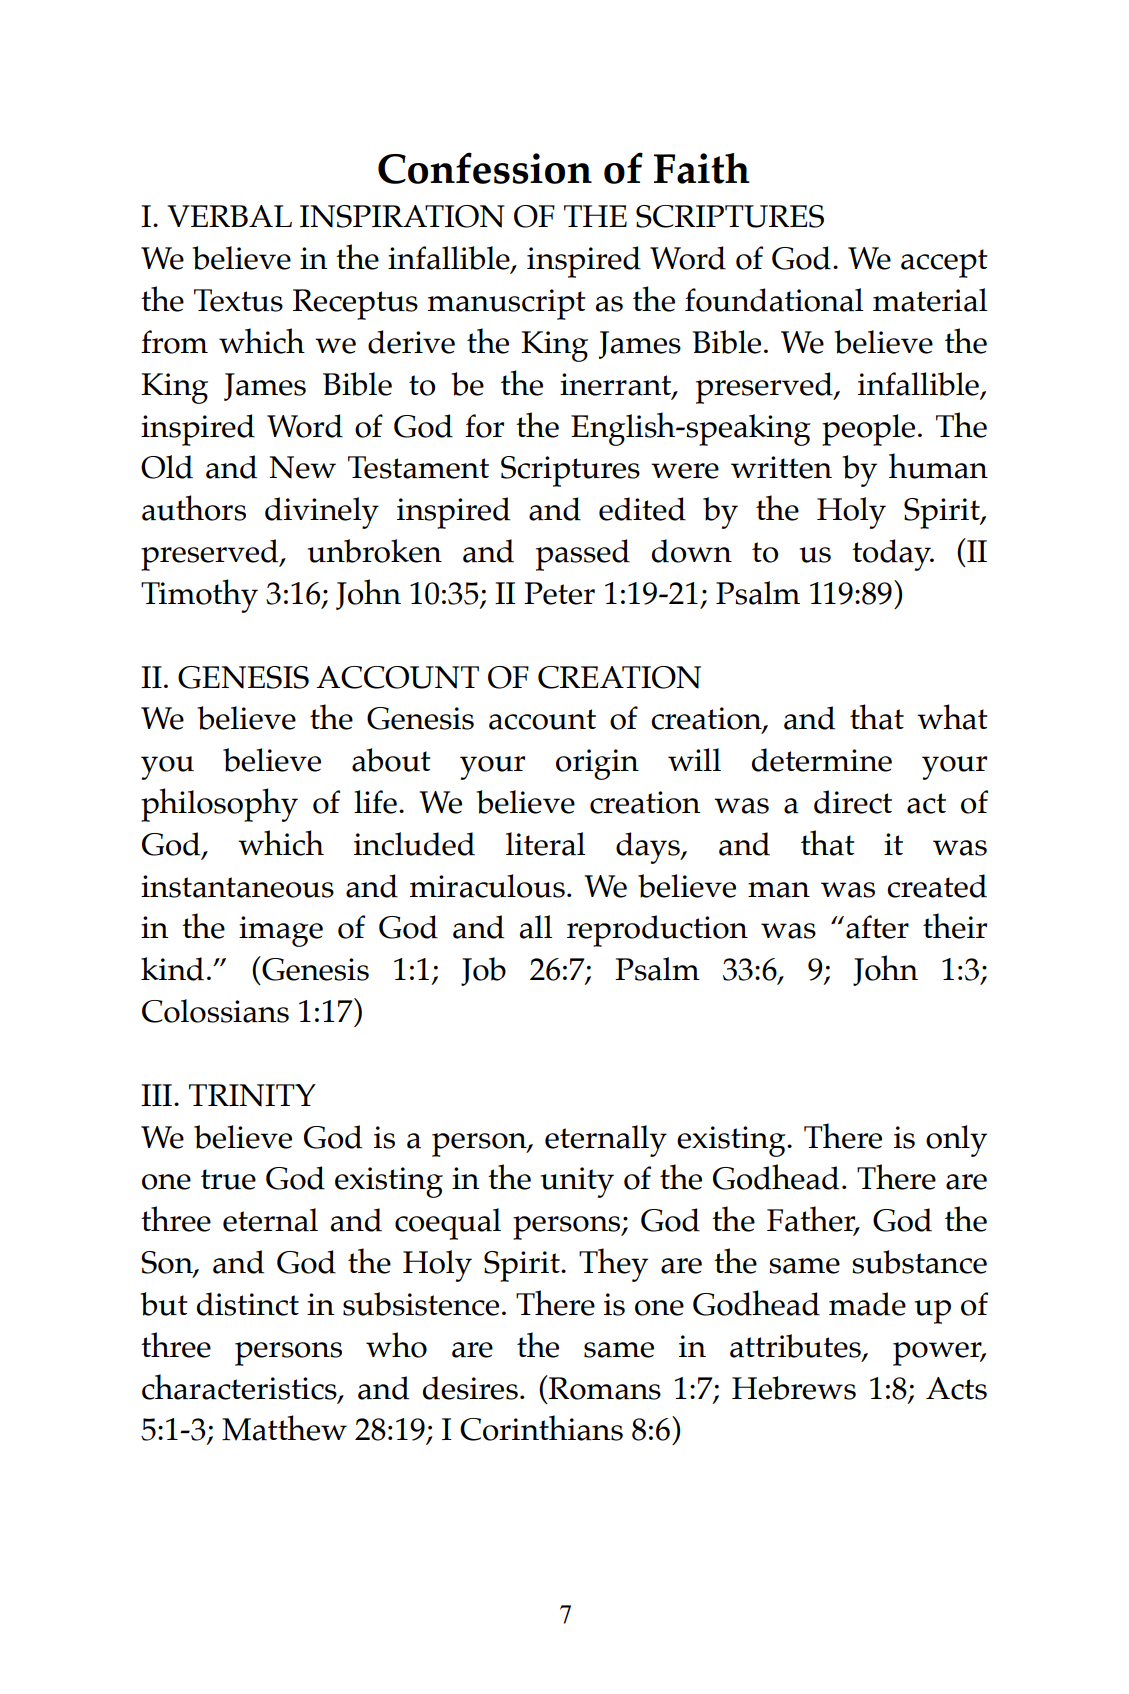 The width and height of the page is (1129, 1694). I want to click on only, so click(956, 1141).
